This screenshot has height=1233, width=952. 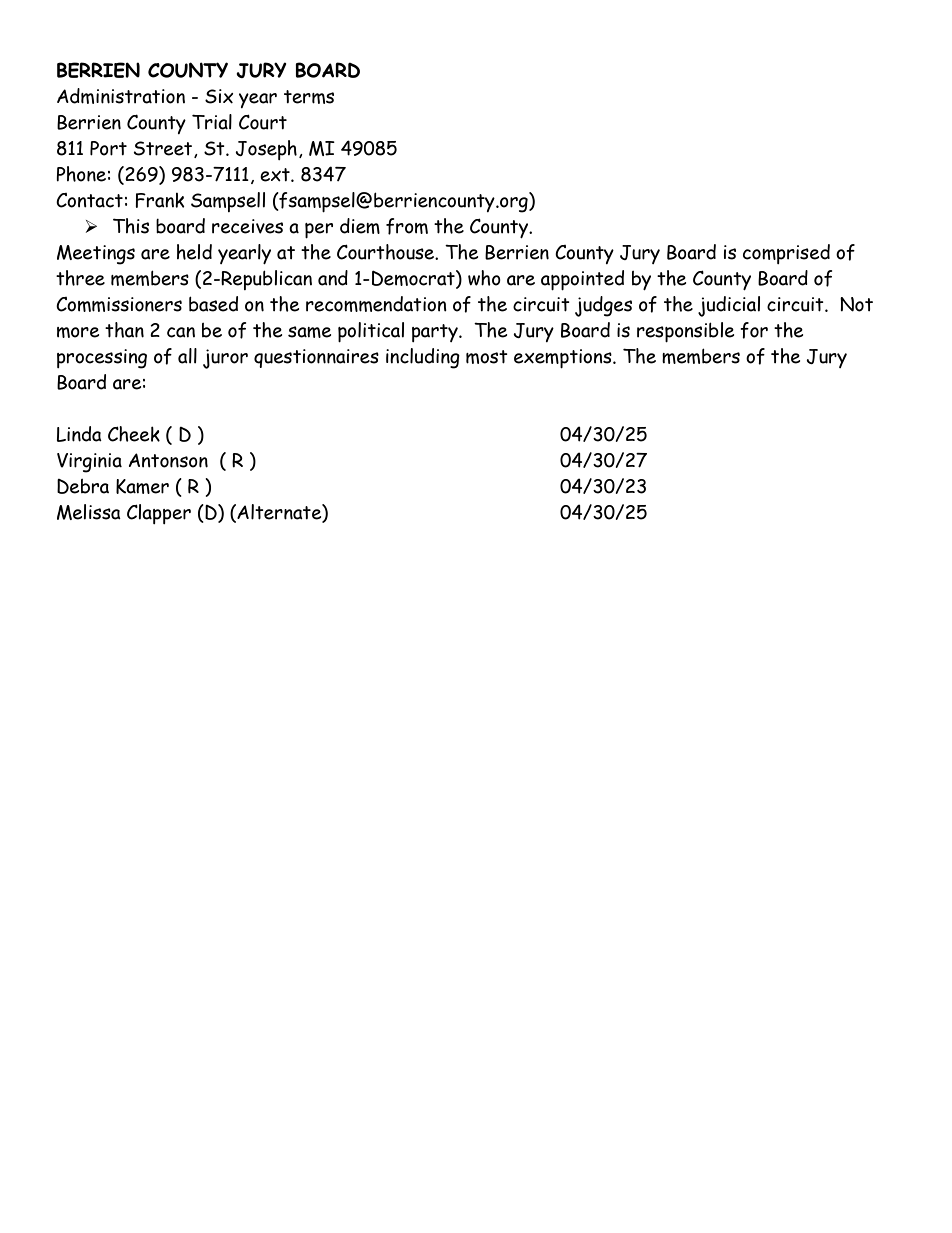 What do you see at coordinates (564, 358) in the screenshot?
I see `exemptions` at bounding box center [564, 358].
